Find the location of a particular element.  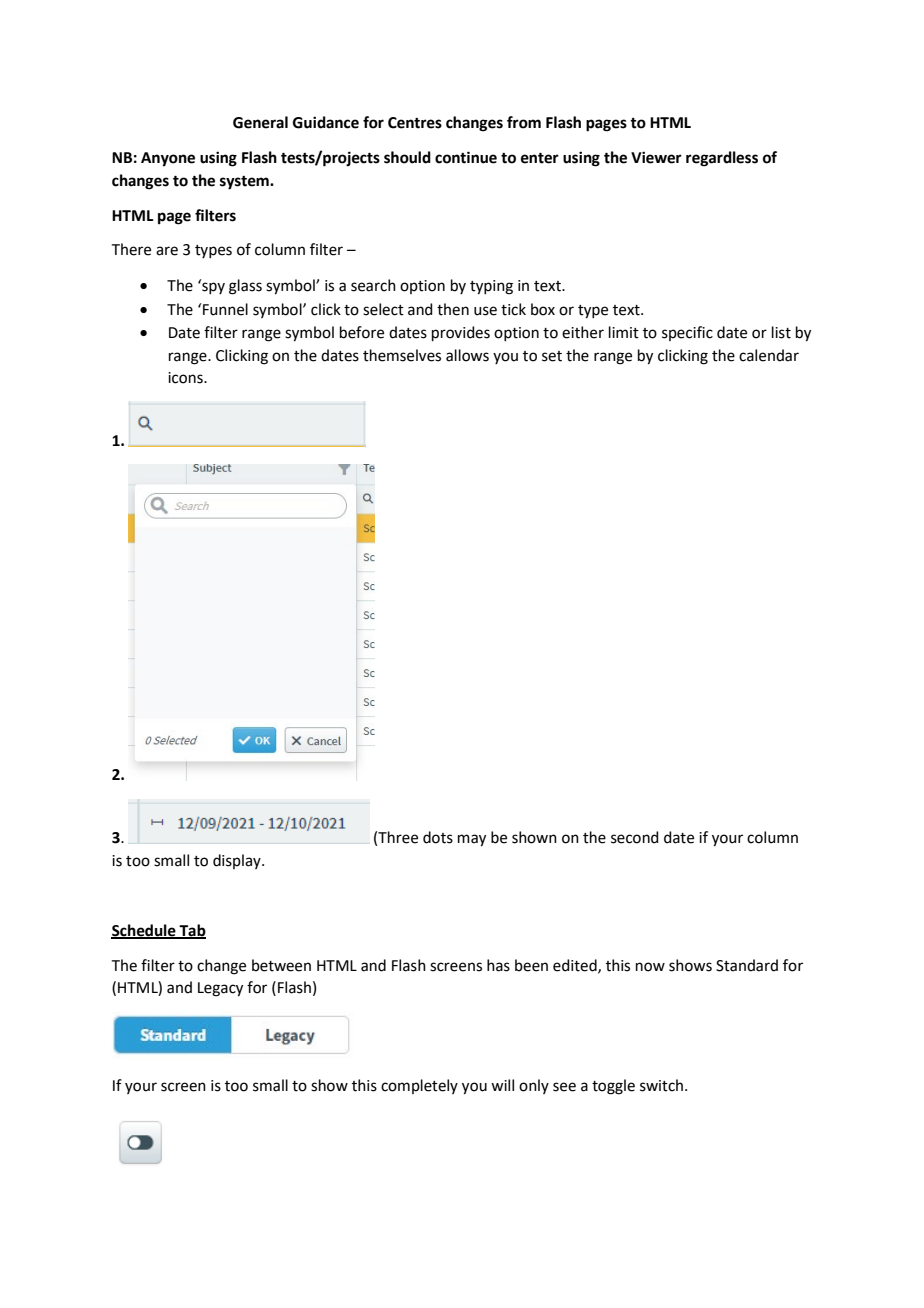

allows is located at coordinates (467, 355).
